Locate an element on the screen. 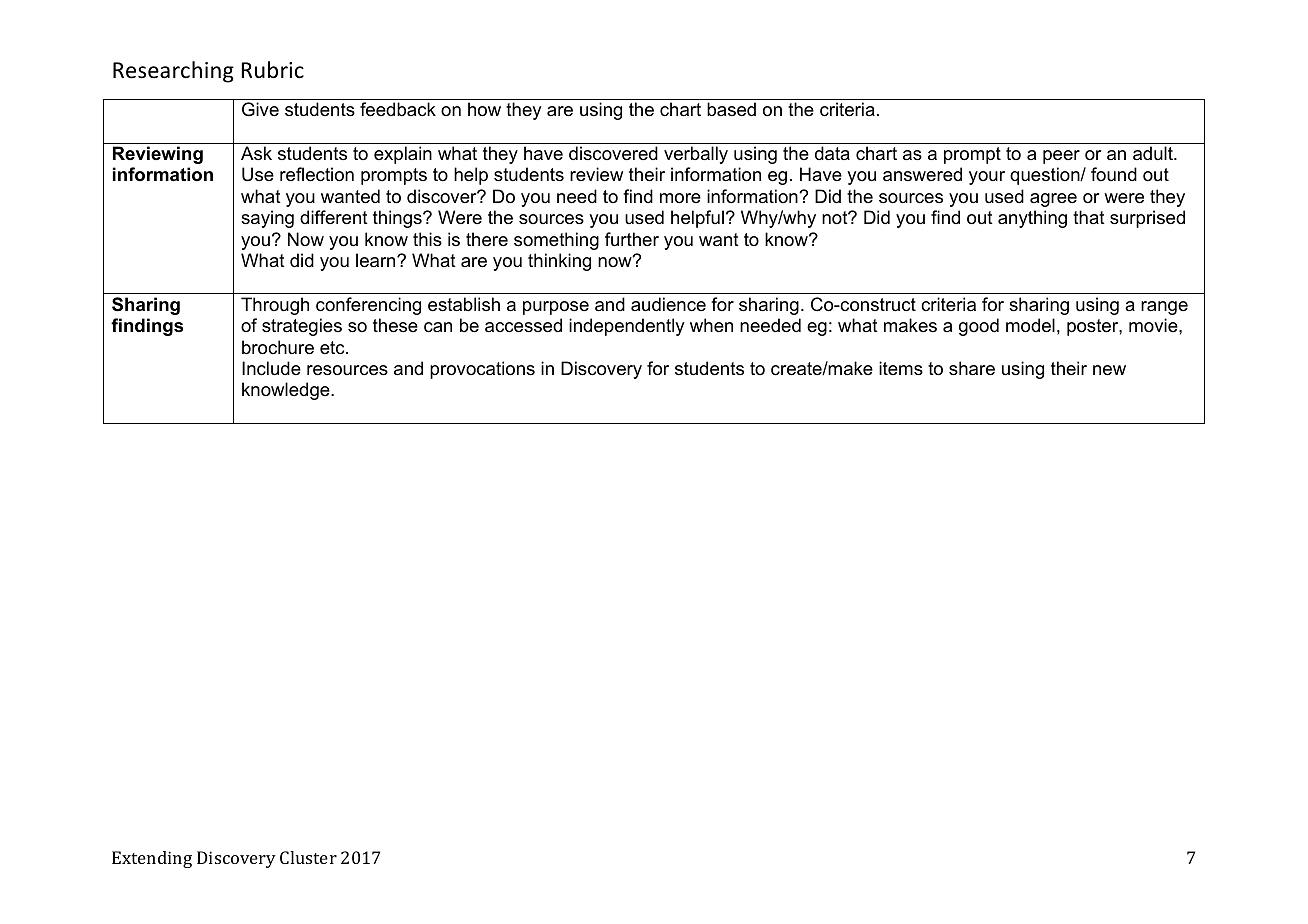 This screenshot has width=1308, height=924. provocations is located at coordinates (482, 370).
